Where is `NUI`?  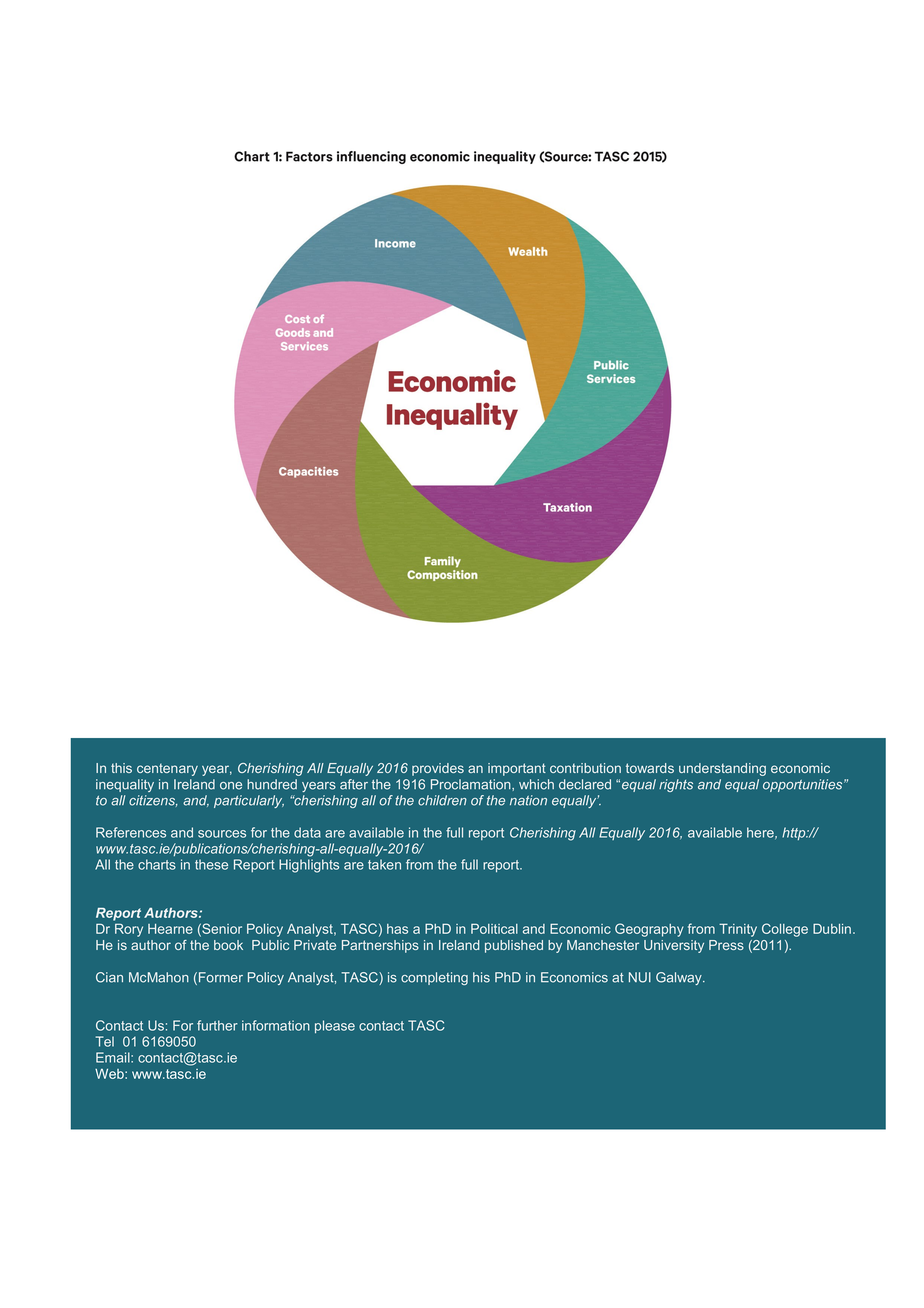
NUI is located at coordinates (640, 977).
